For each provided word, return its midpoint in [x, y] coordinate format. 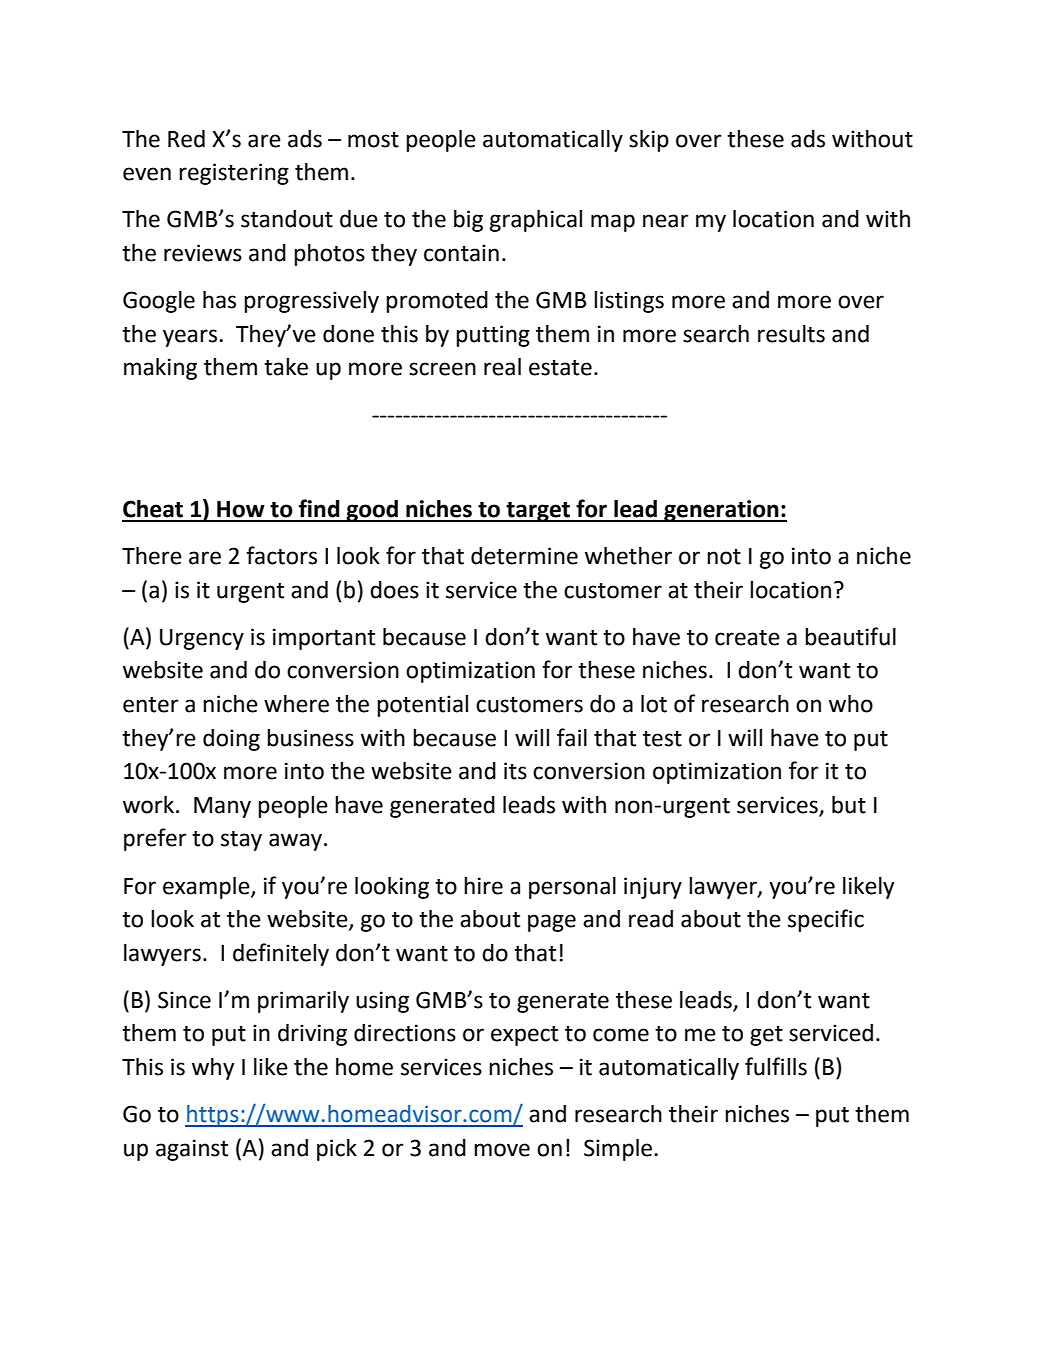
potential [422, 706]
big [468, 221]
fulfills [776, 1066]
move [502, 1150]
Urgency [202, 639]
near [666, 221]
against [192, 1150]
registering [234, 174]
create [747, 638]
